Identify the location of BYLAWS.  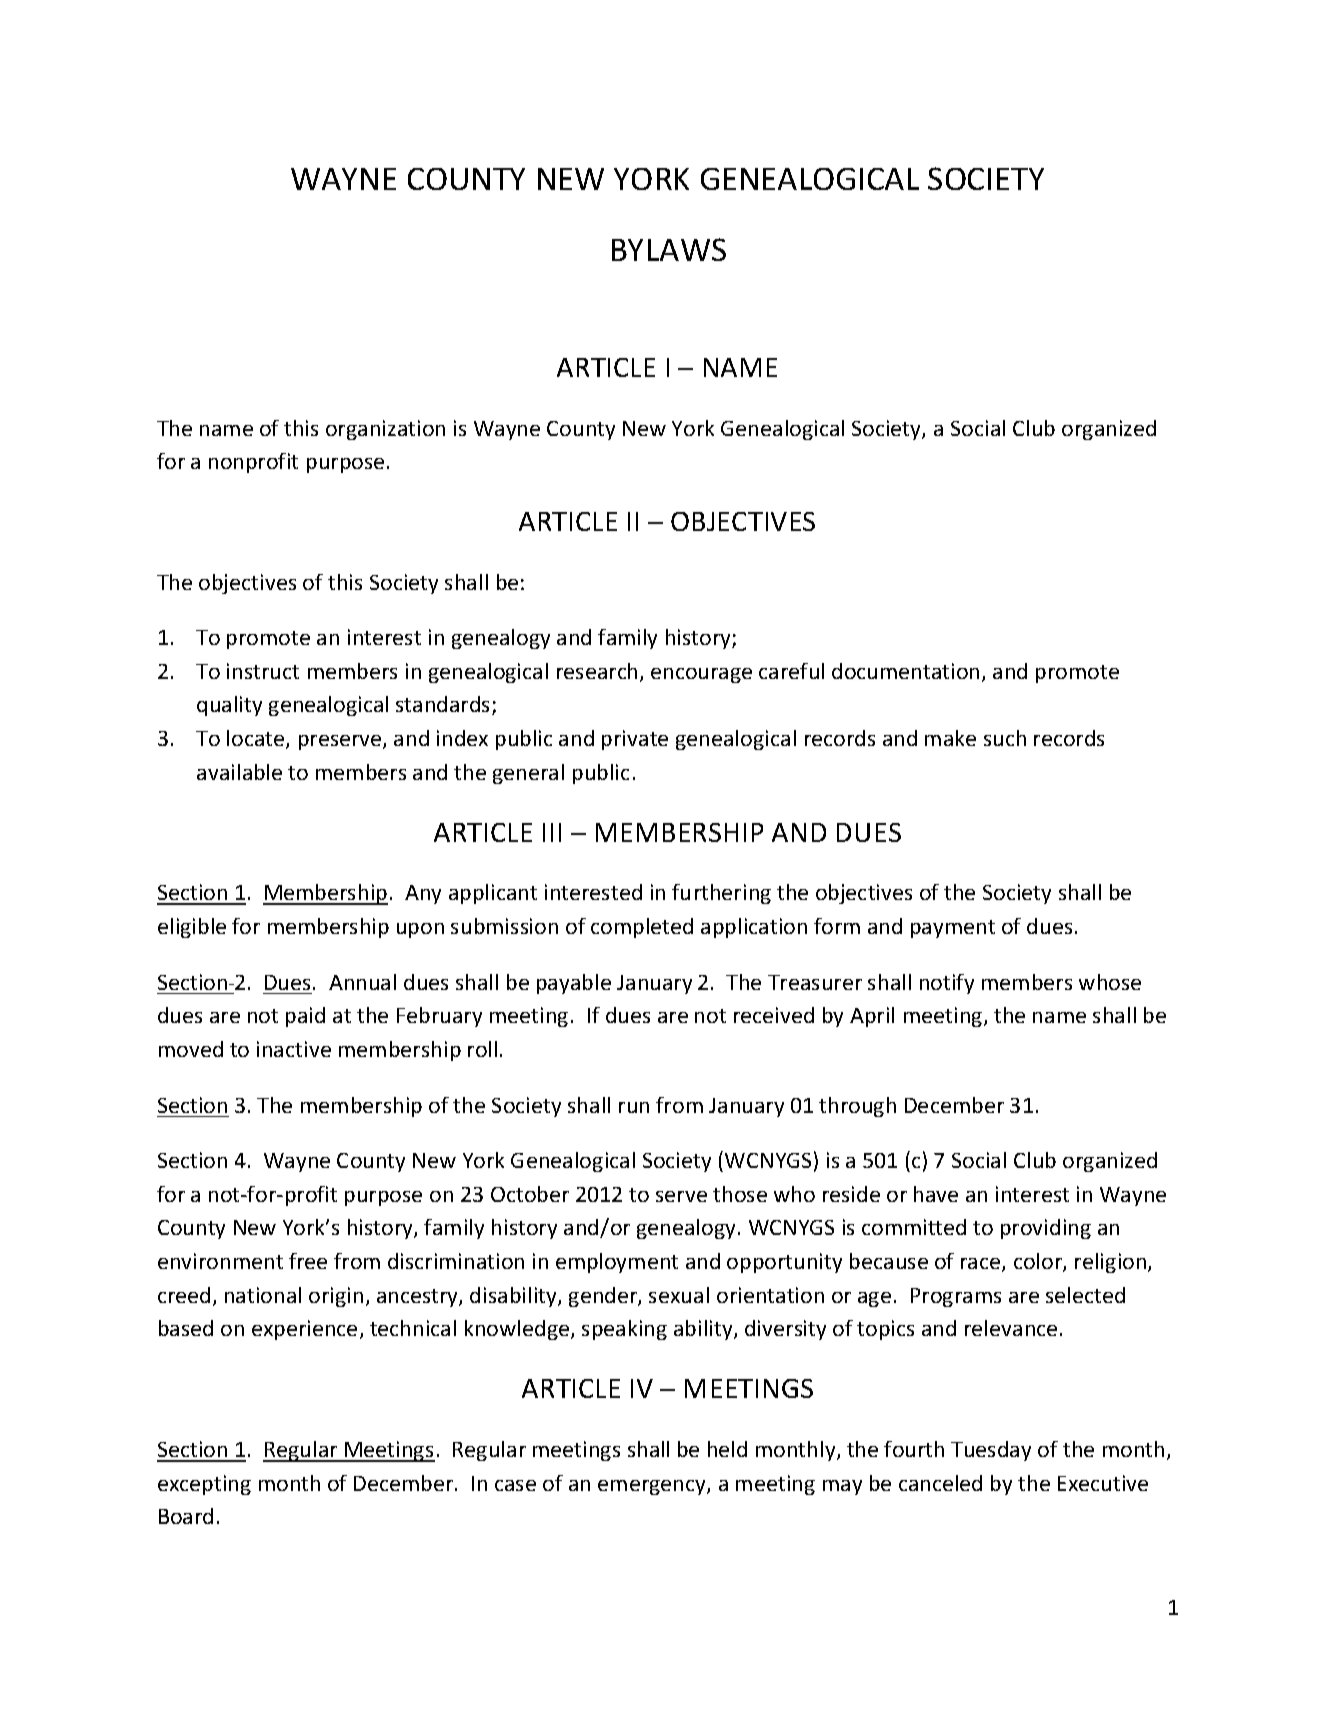
(669, 249).
